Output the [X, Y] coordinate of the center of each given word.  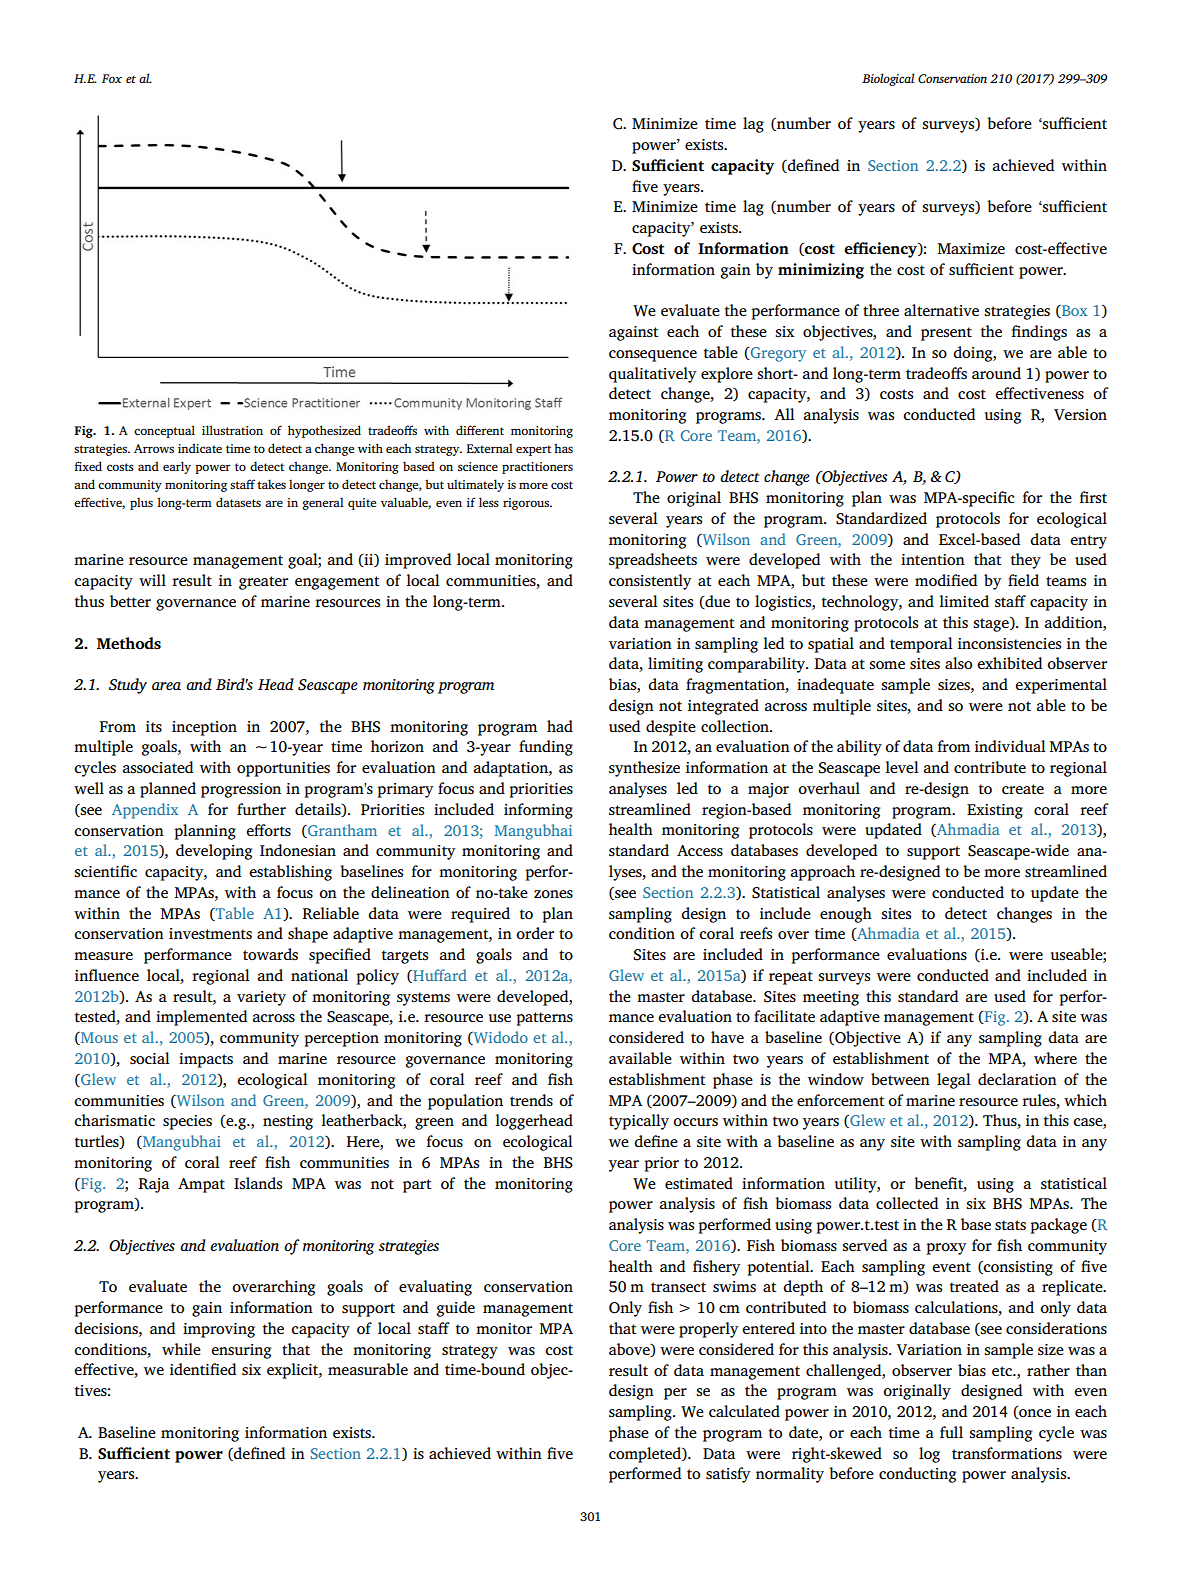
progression [241, 790]
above [630, 1350]
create [1023, 789]
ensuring [241, 1351]
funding [546, 748]
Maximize [971, 248]
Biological [888, 79]
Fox [112, 78]
